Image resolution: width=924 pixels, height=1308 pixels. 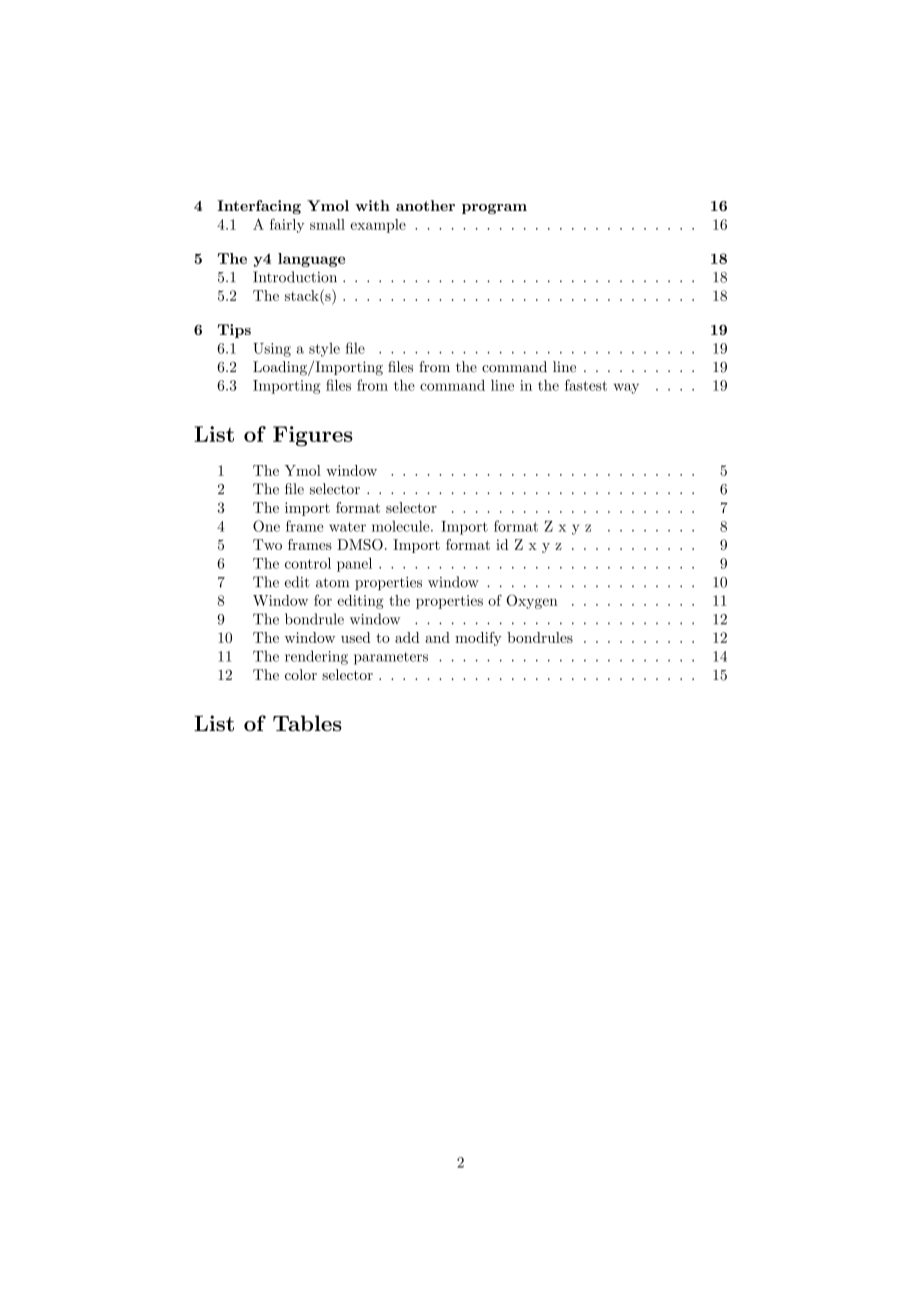 I want to click on parameters, so click(x=391, y=658).
